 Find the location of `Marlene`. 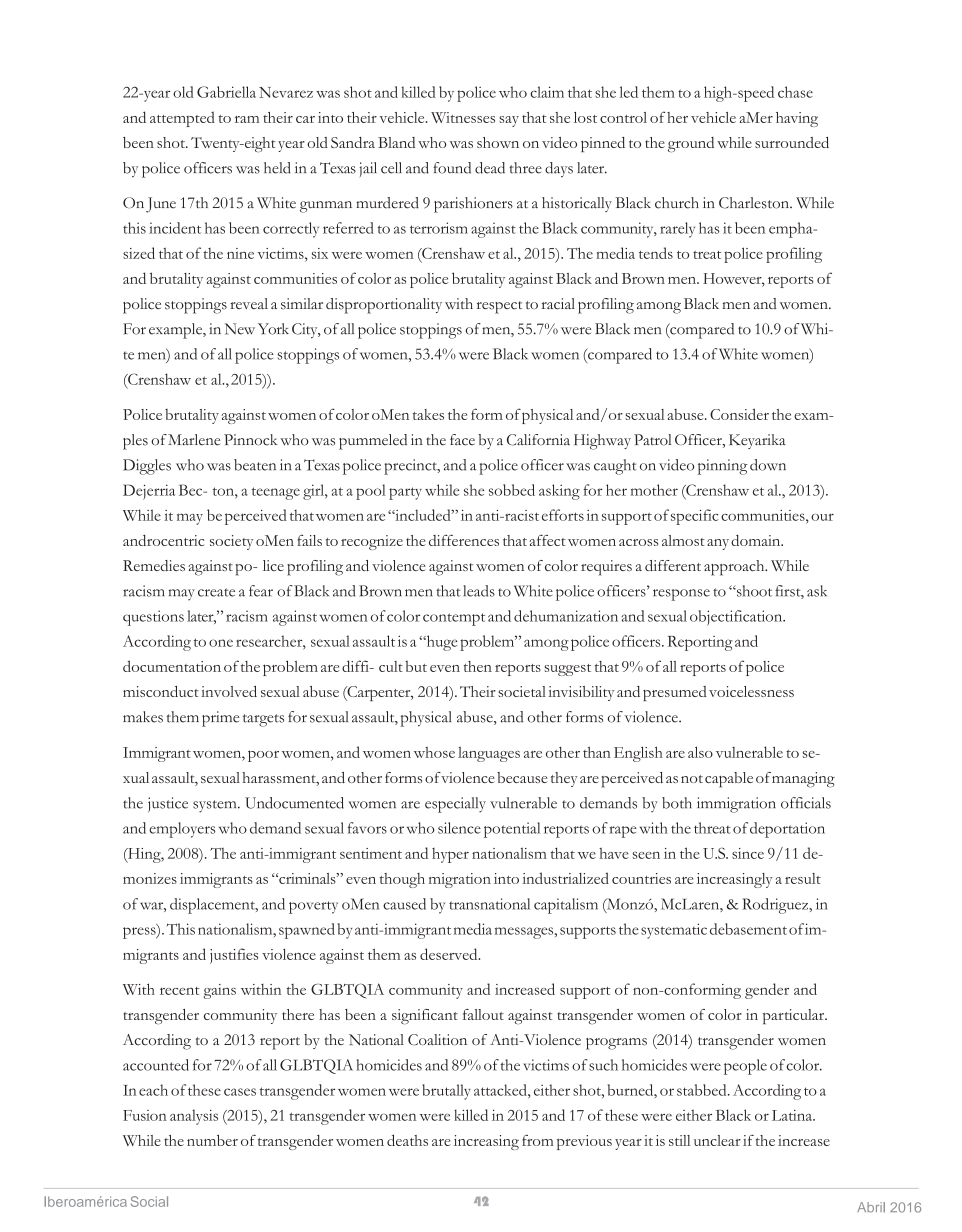

Marlene is located at coordinates (194, 440).
